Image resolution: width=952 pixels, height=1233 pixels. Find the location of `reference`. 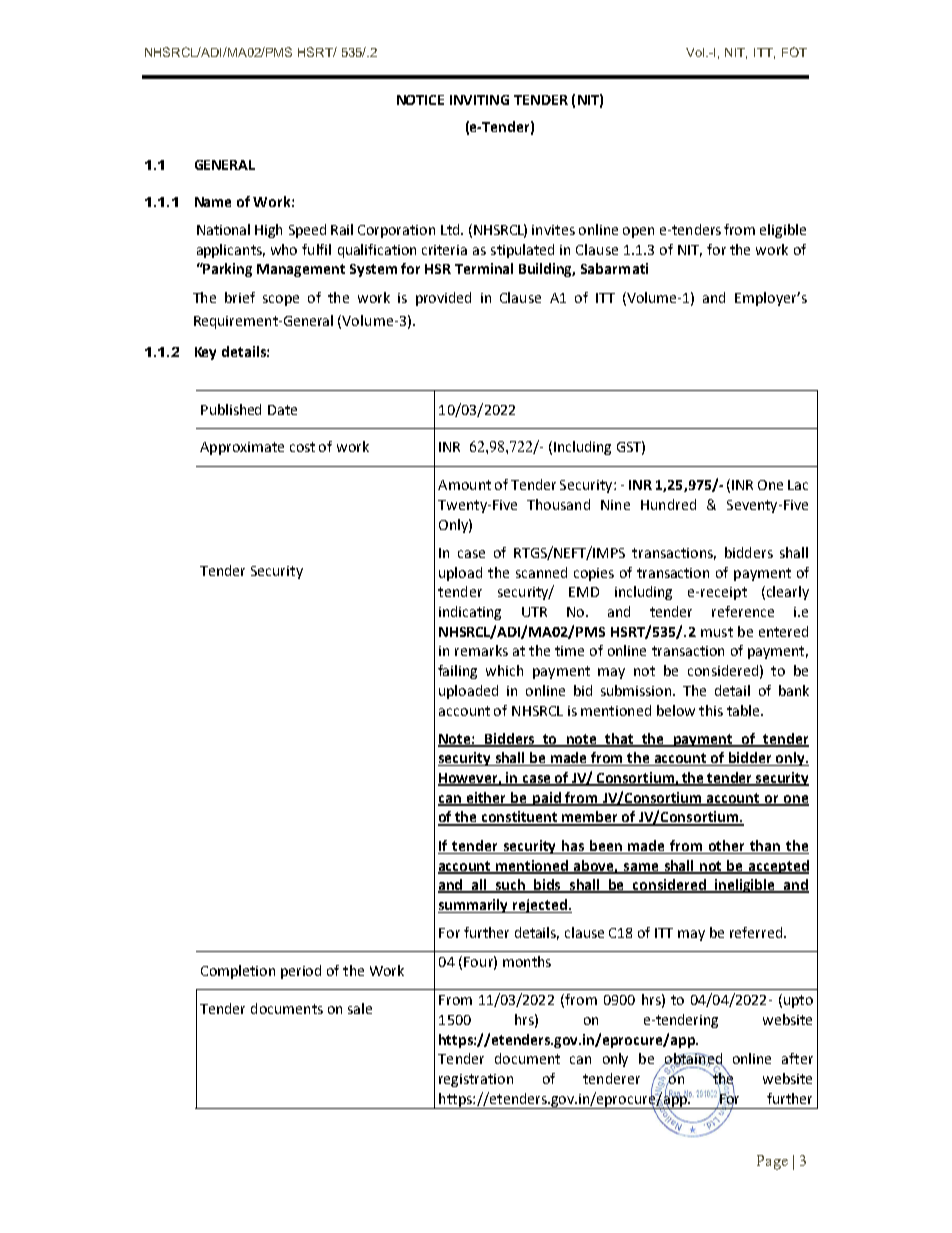

reference is located at coordinates (743, 611).
